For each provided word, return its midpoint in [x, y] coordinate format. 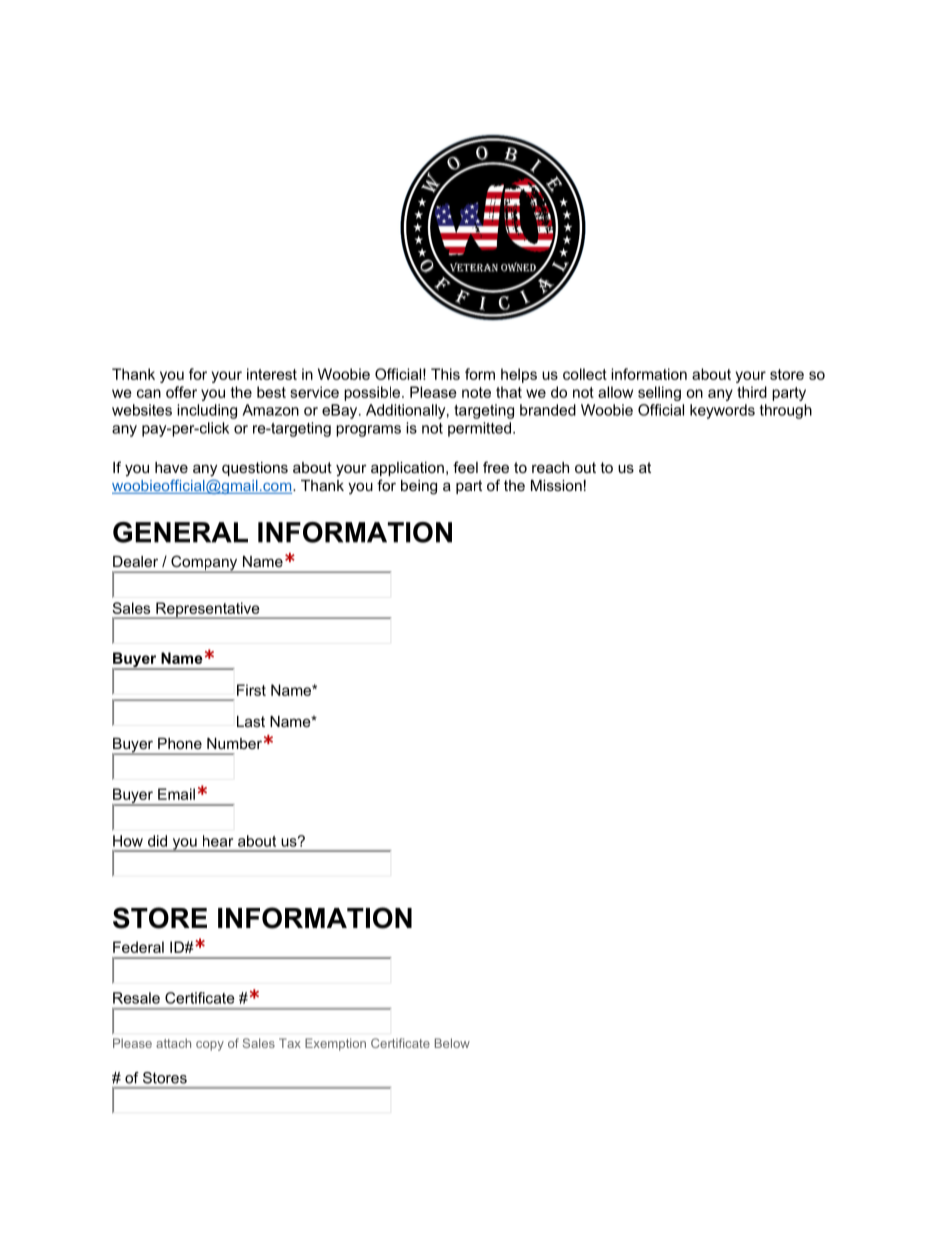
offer [181, 392]
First [251, 690]
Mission [556, 485]
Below [452, 1043]
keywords [722, 411]
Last [251, 721]
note [476, 392]
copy [210, 1046]
